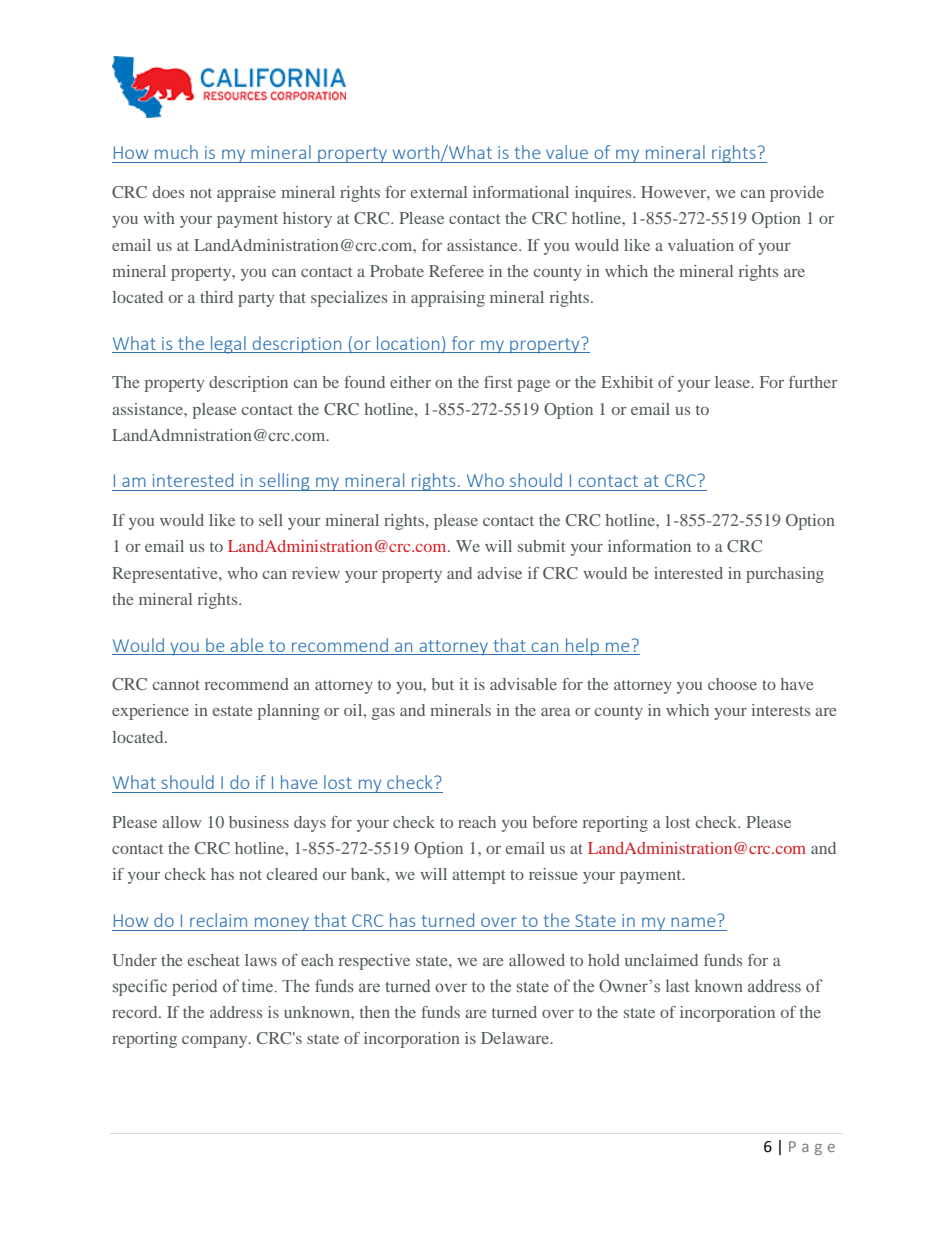 The width and height of the screenshot is (952, 1233). Describe the element at coordinates (677, 985) in the screenshot. I see `last` at that location.
